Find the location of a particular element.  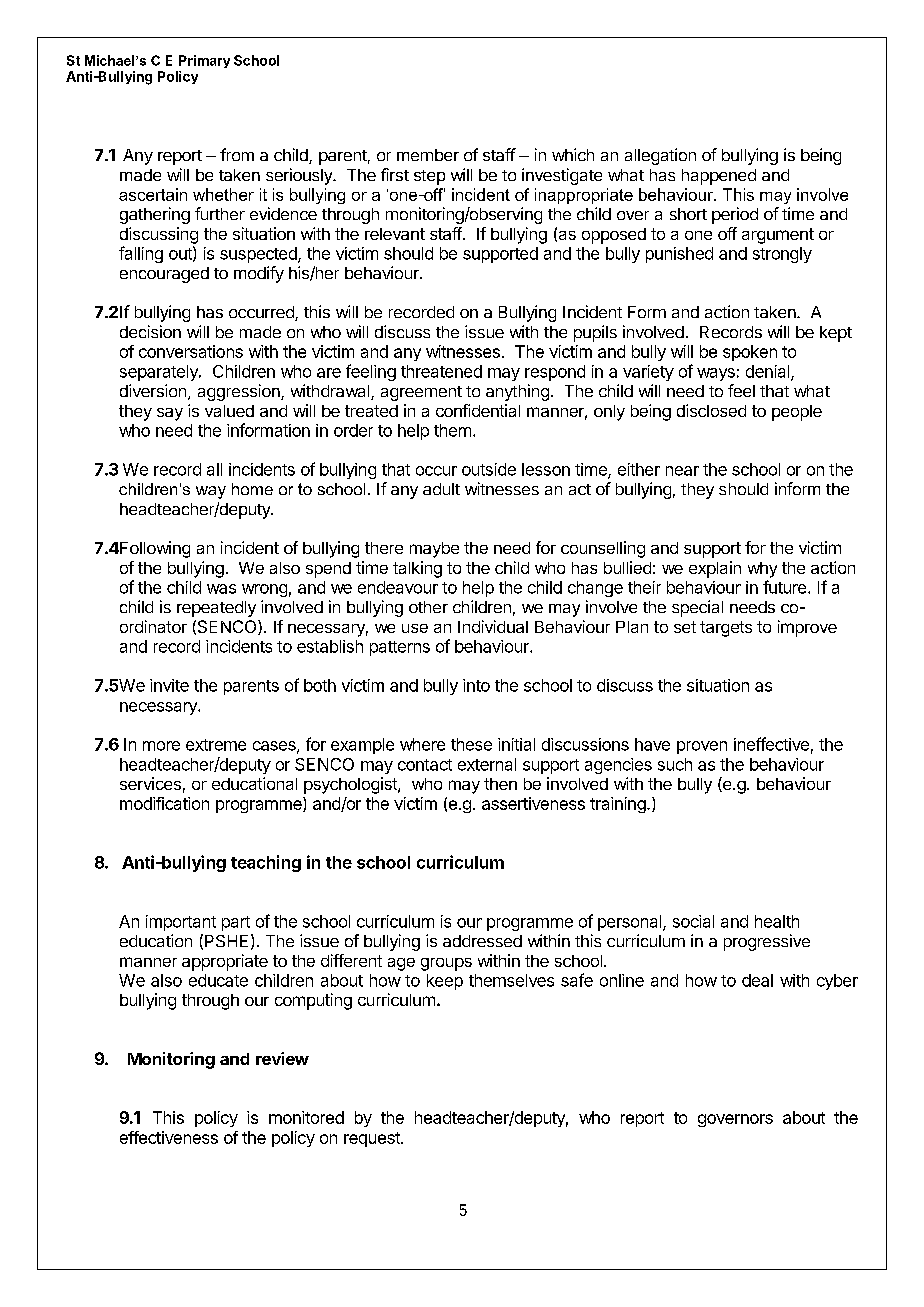

valued is located at coordinates (229, 411).
